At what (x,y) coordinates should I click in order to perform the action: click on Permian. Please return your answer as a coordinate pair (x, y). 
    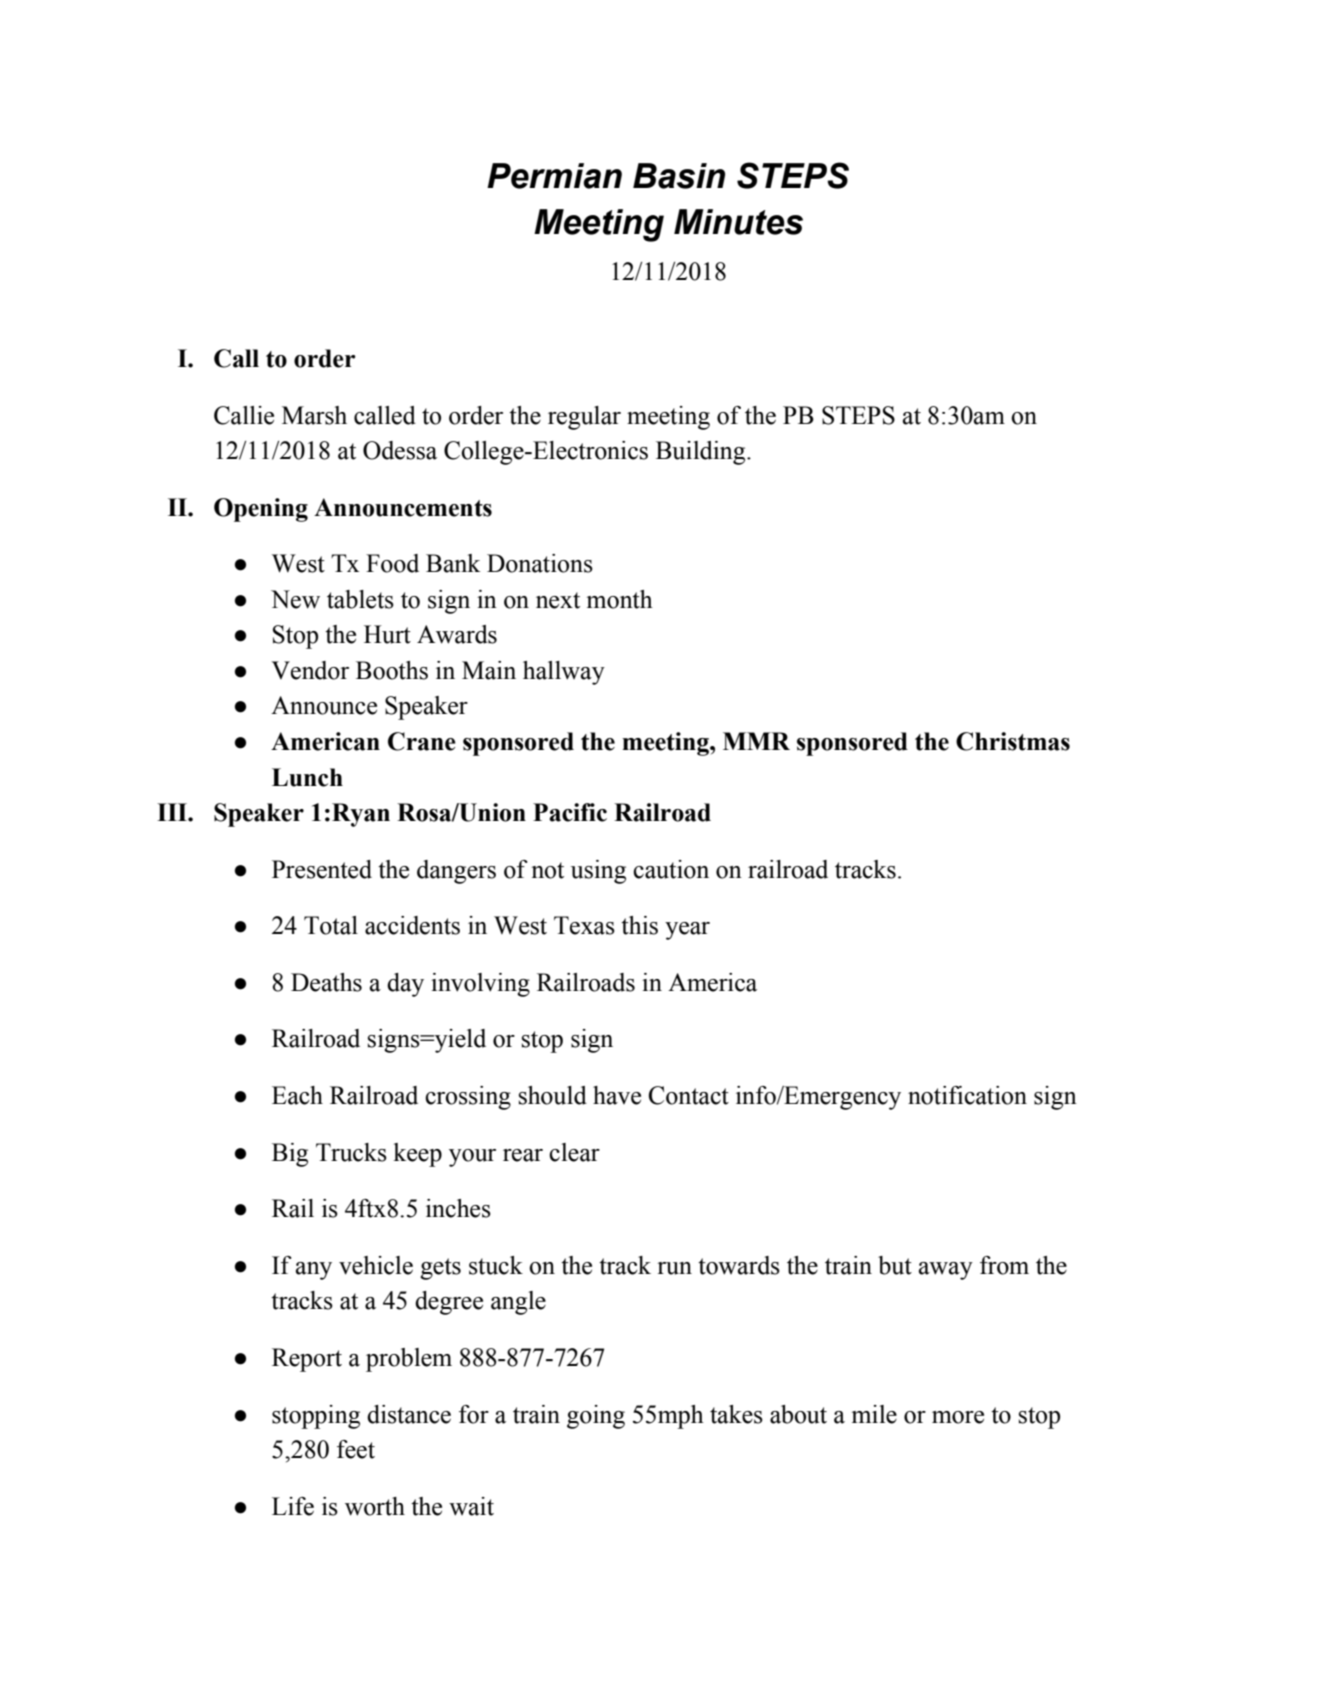
    Looking at the image, I should click on (554, 176).
